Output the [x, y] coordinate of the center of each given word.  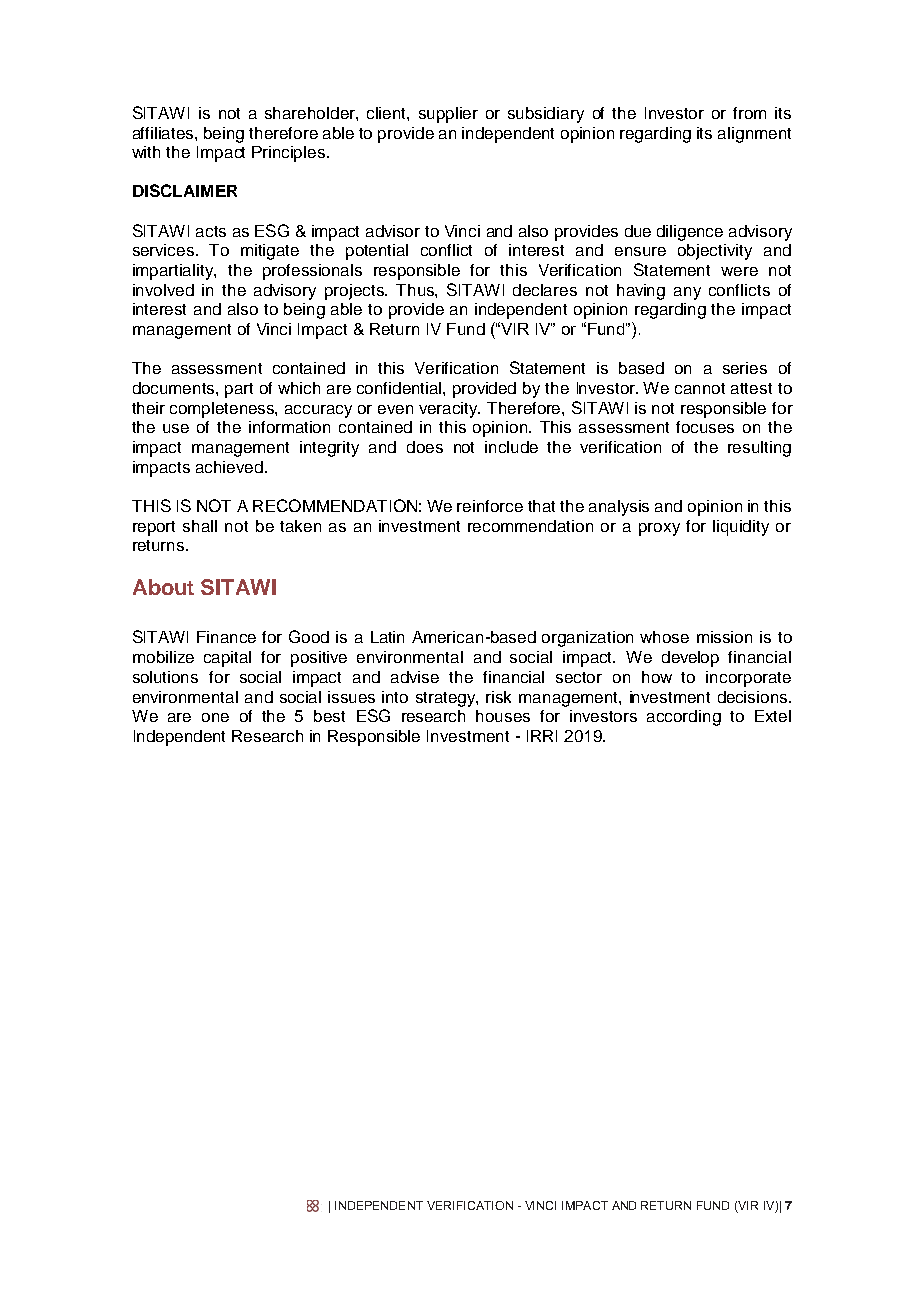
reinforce [490, 506]
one [215, 717]
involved [163, 290]
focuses [705, 427]
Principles [290, 154]
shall [200, 526]
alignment [754, 135]
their [148, 408]
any [687, 293]
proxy [659, 529]
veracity [449, 410]
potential [377, 252]
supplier [448, 115]
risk [498, 697]
